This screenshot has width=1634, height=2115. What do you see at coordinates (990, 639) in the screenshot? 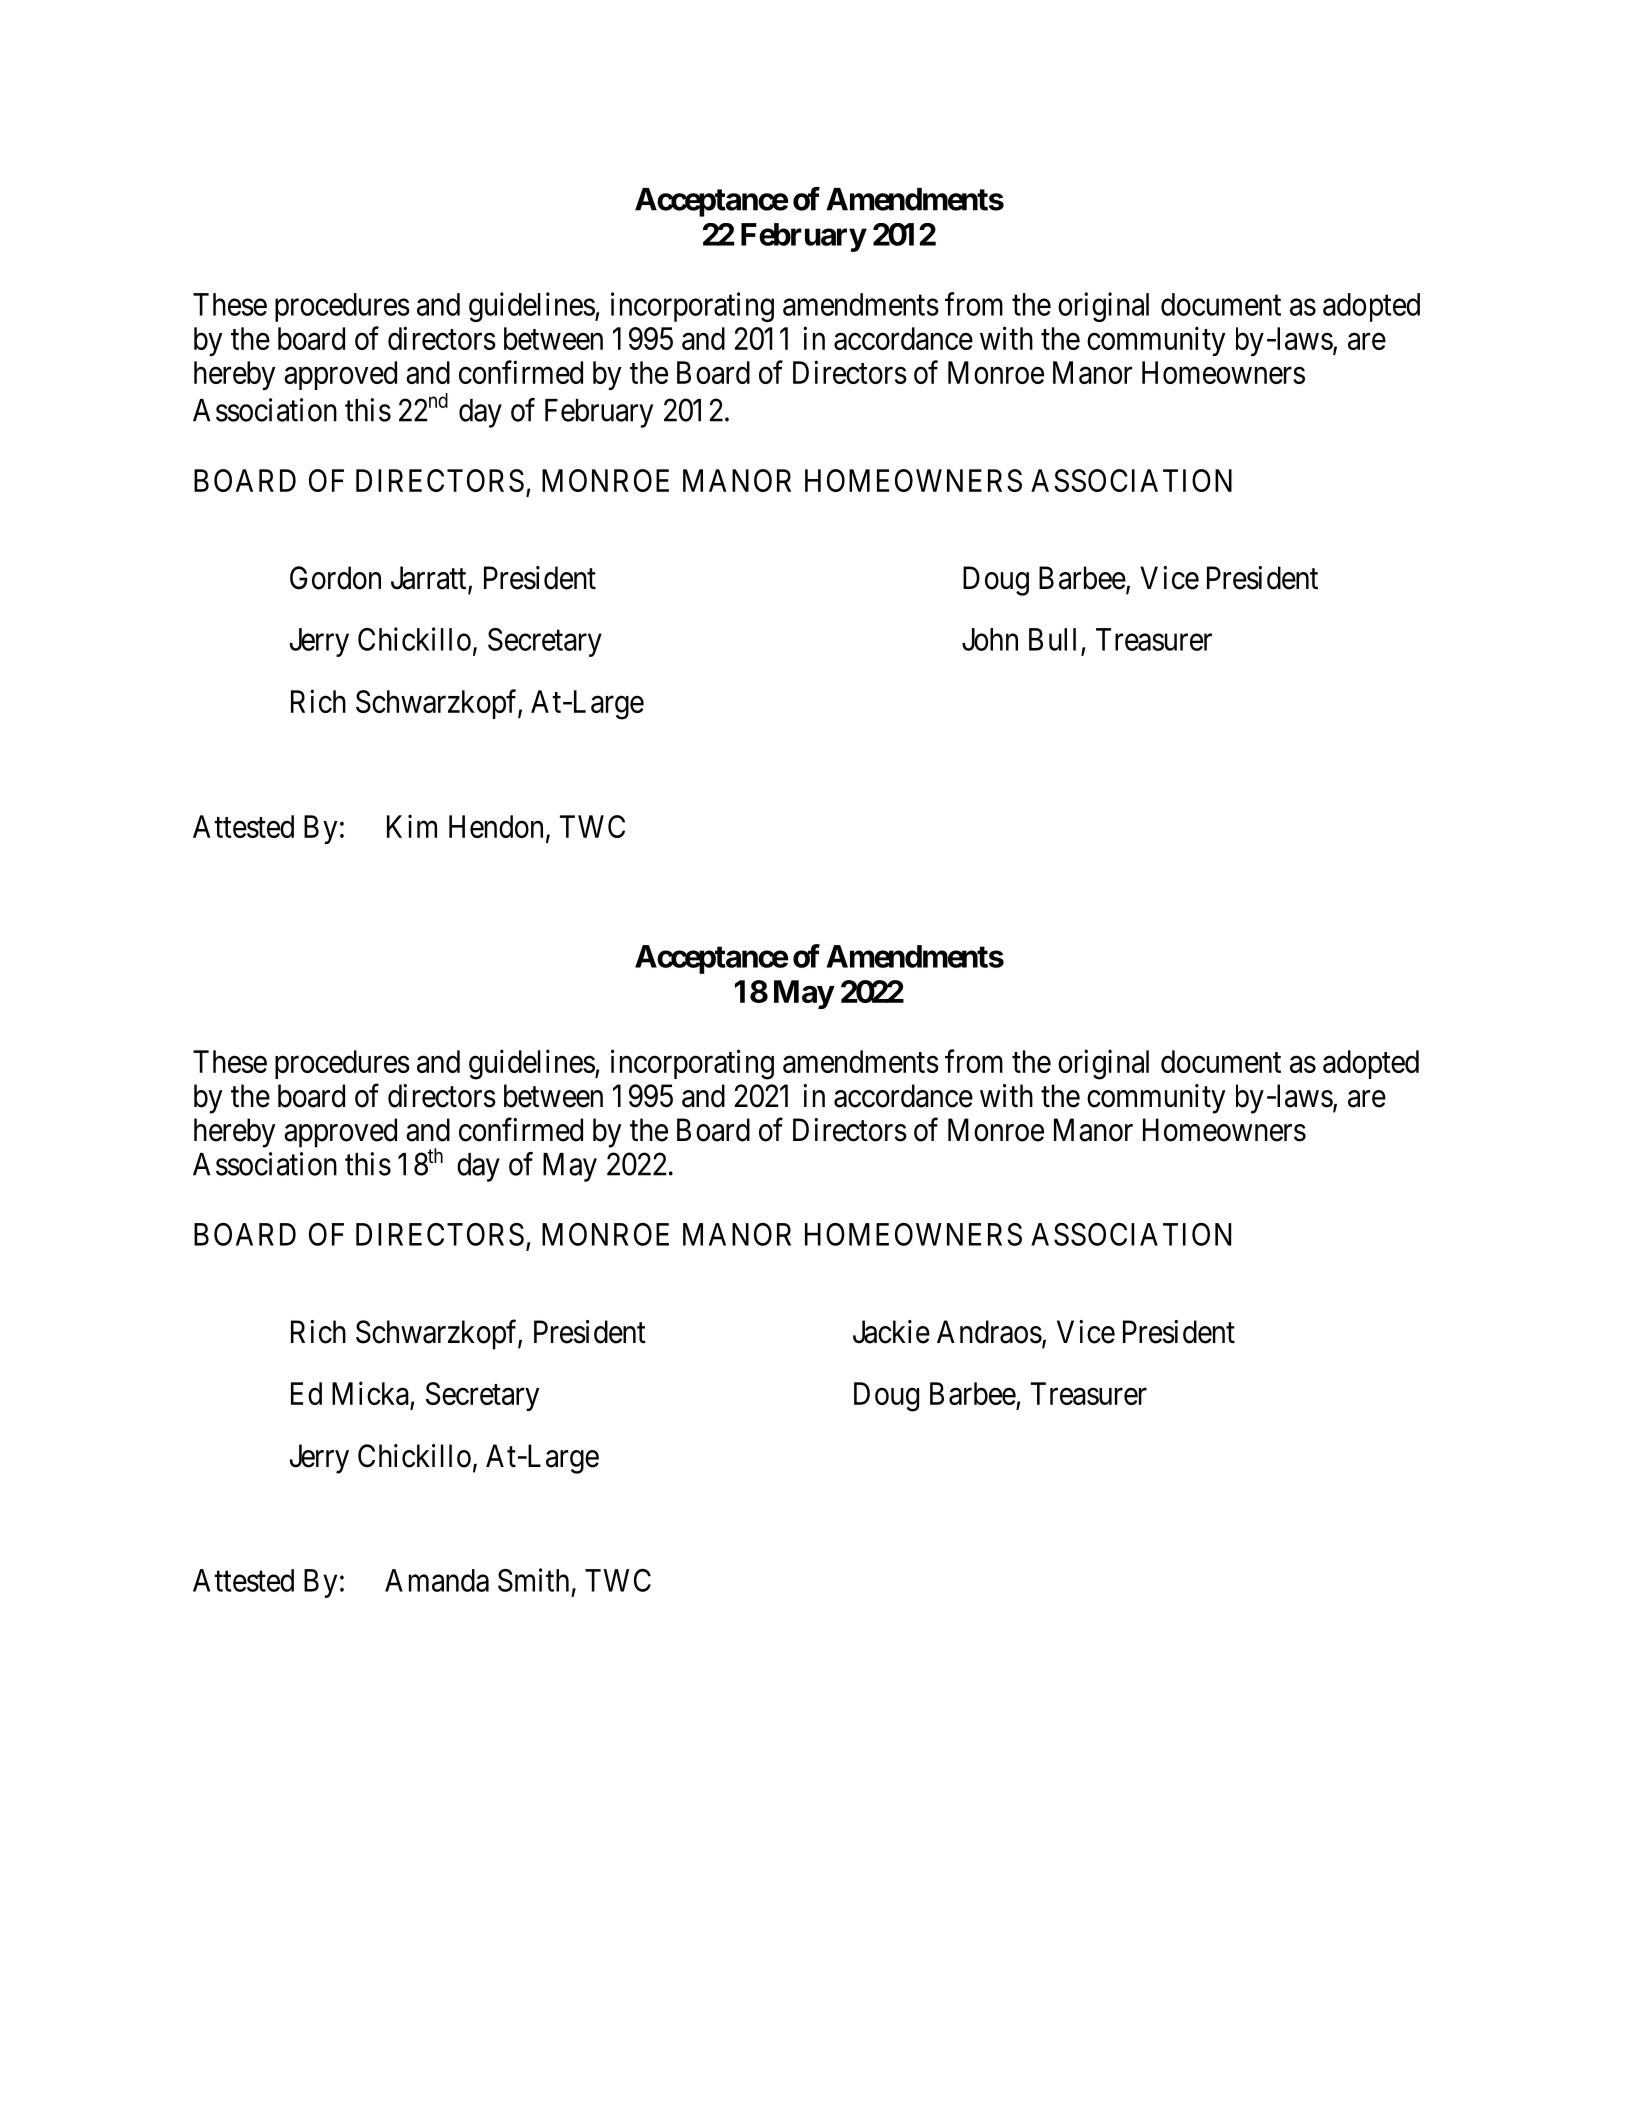
I see `John` at bounding box center [990, 639].
